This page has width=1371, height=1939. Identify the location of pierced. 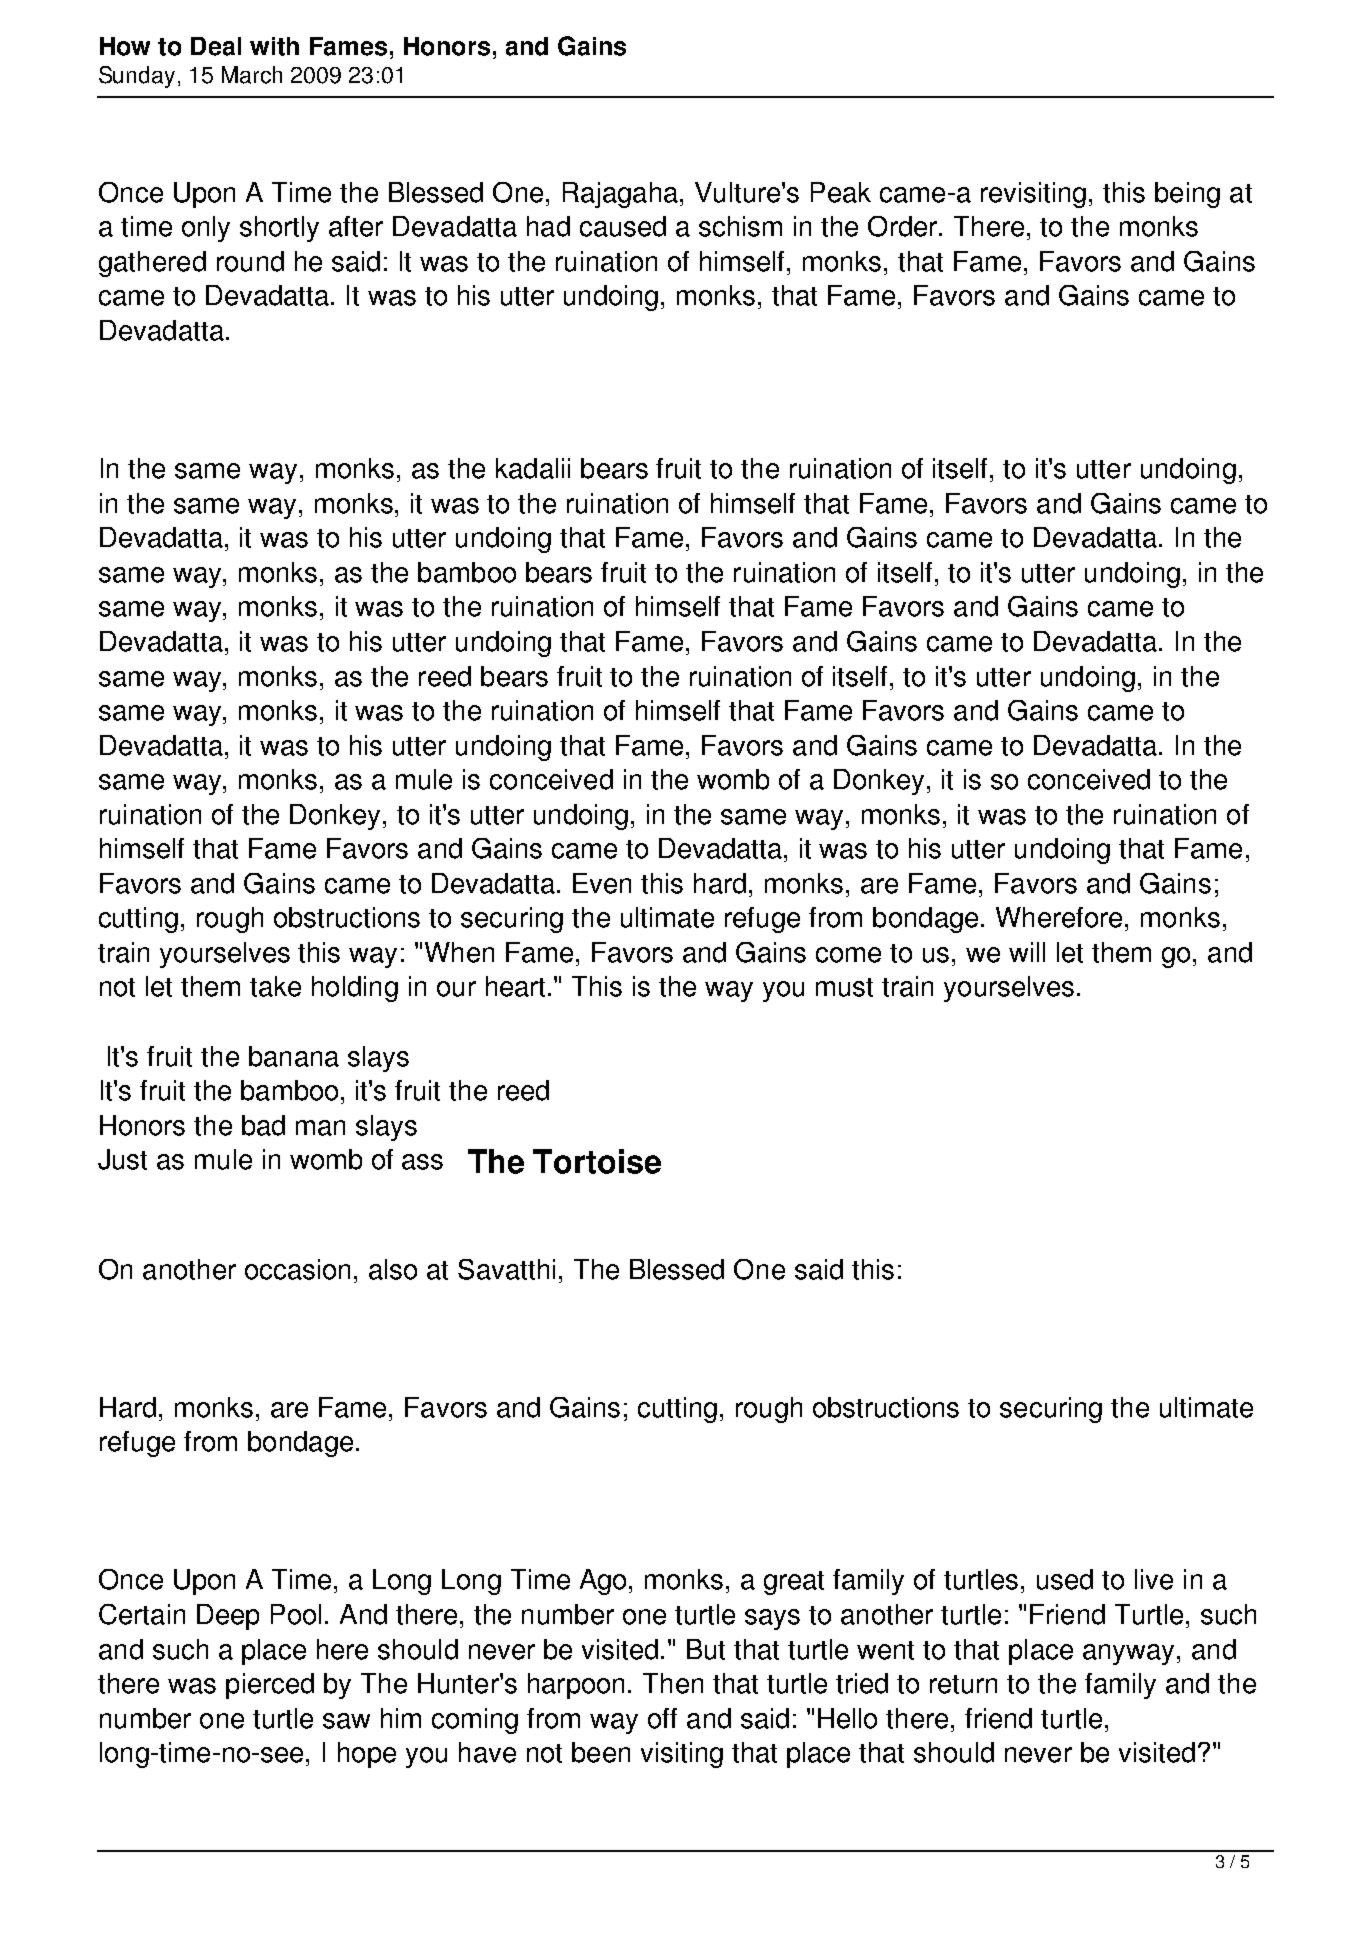
(270, 1686).
